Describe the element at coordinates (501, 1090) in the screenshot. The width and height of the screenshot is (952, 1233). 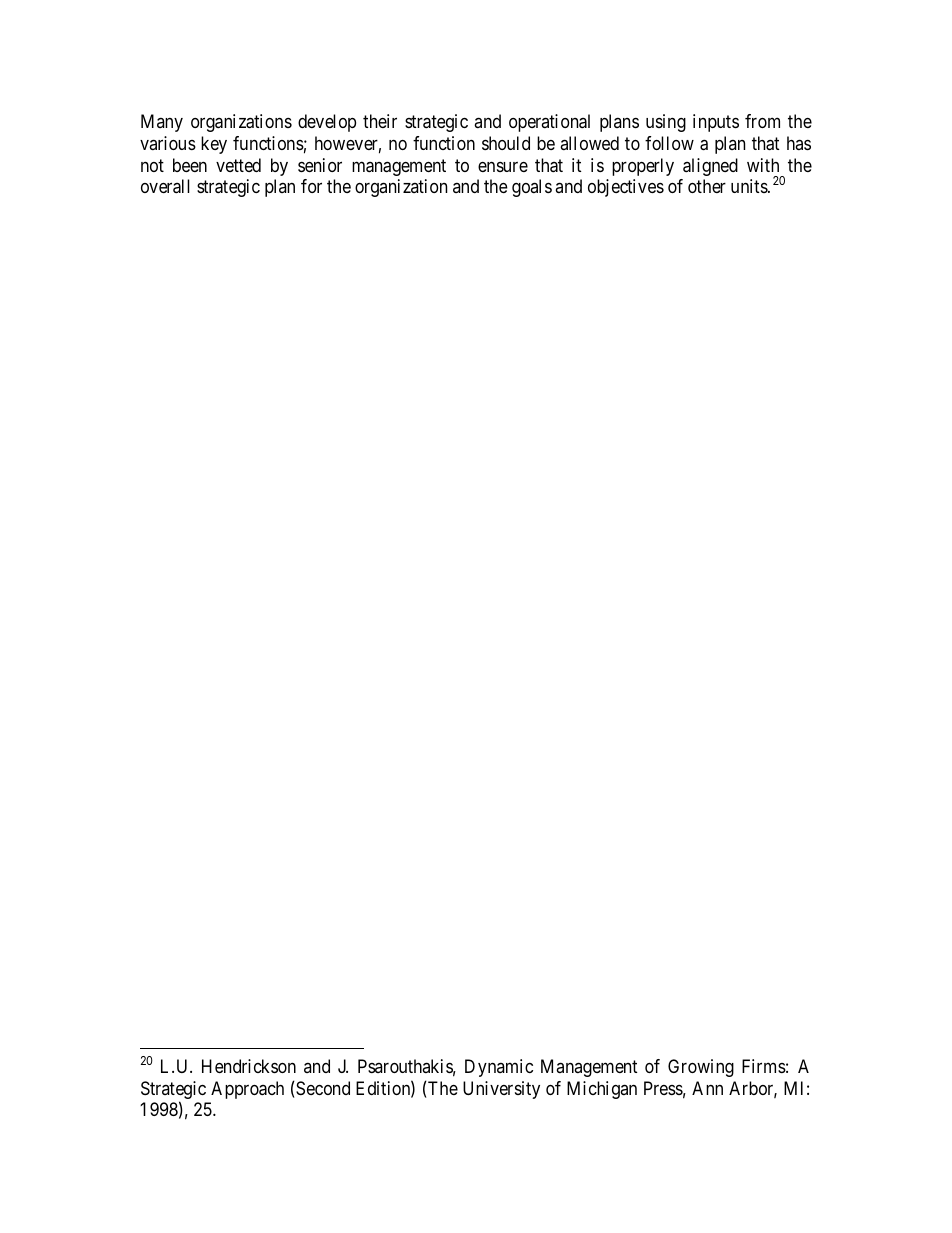
I see `University` at that location.
